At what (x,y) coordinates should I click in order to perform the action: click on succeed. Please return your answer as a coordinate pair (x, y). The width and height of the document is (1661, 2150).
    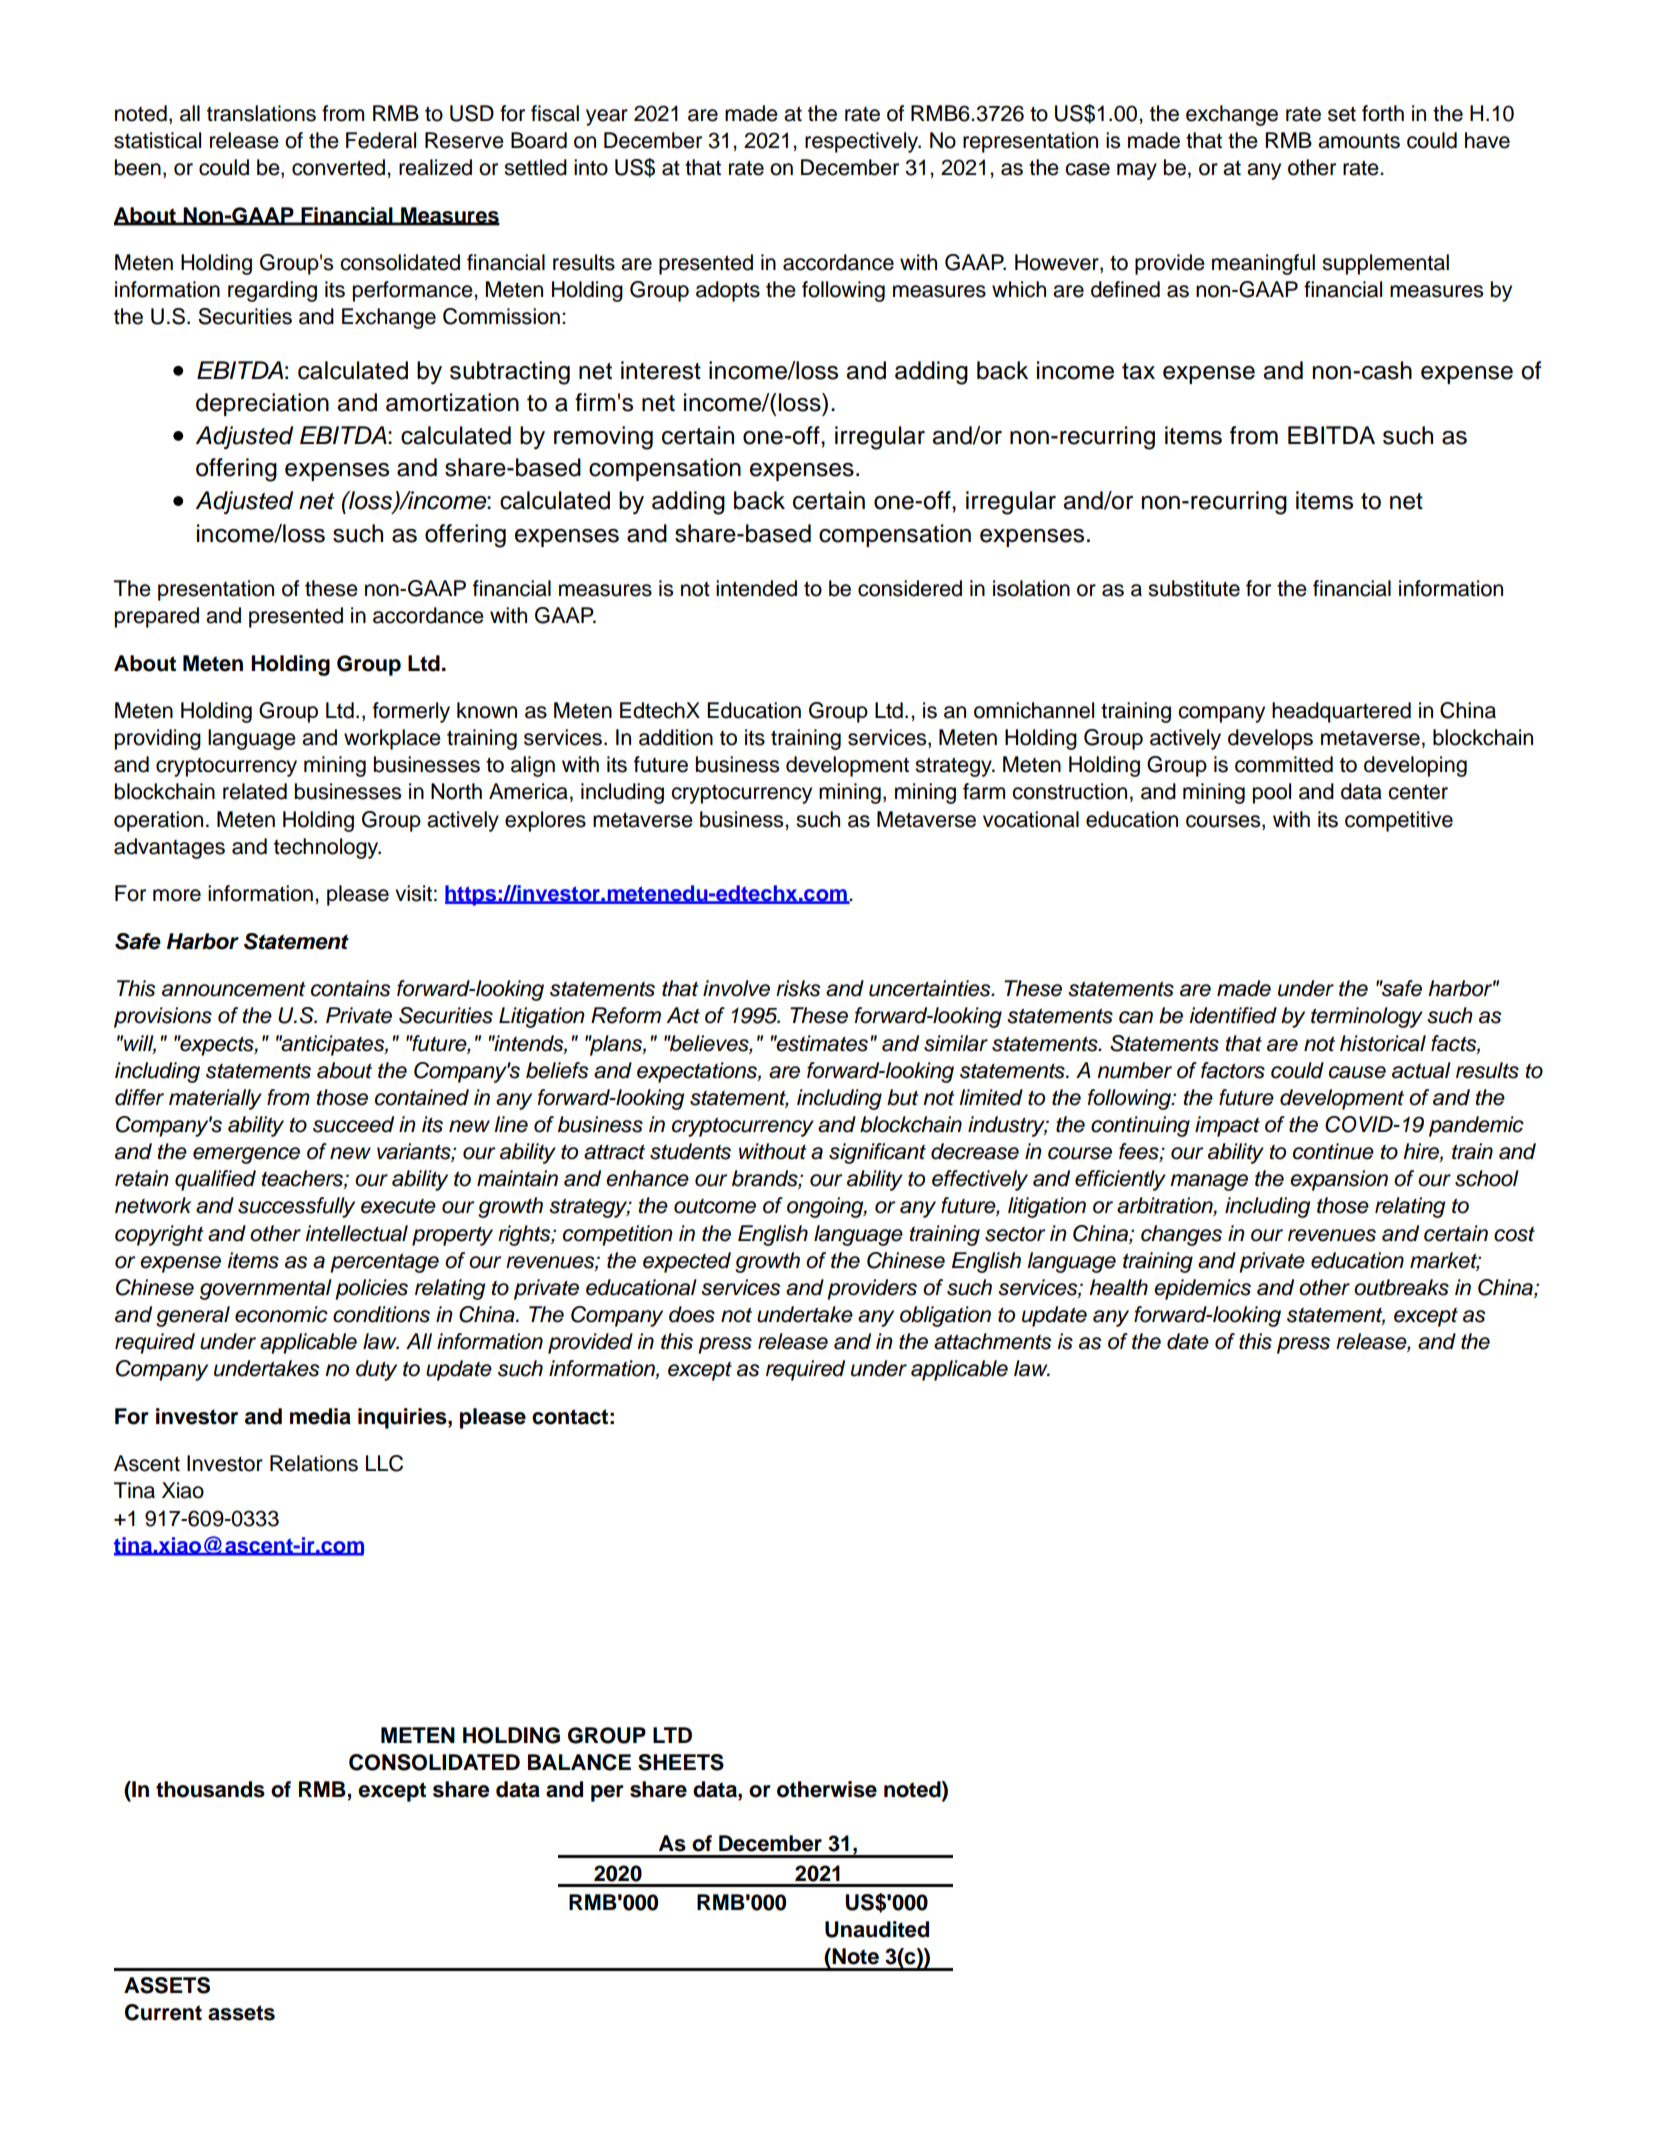
    Looking at the image, I should click on (353, 1124).
